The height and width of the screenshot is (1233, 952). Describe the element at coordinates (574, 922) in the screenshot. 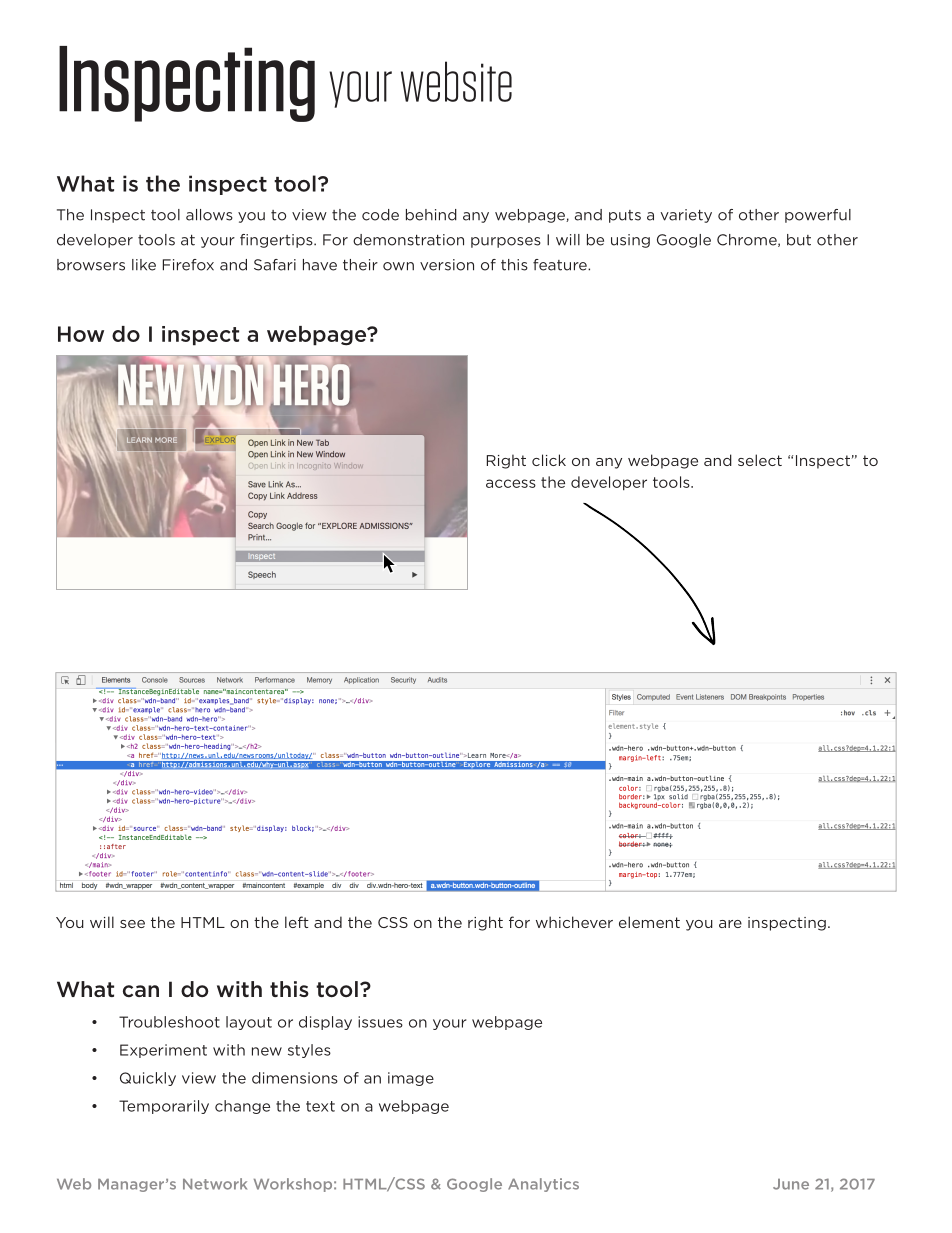

I see `whichever` at that location.
